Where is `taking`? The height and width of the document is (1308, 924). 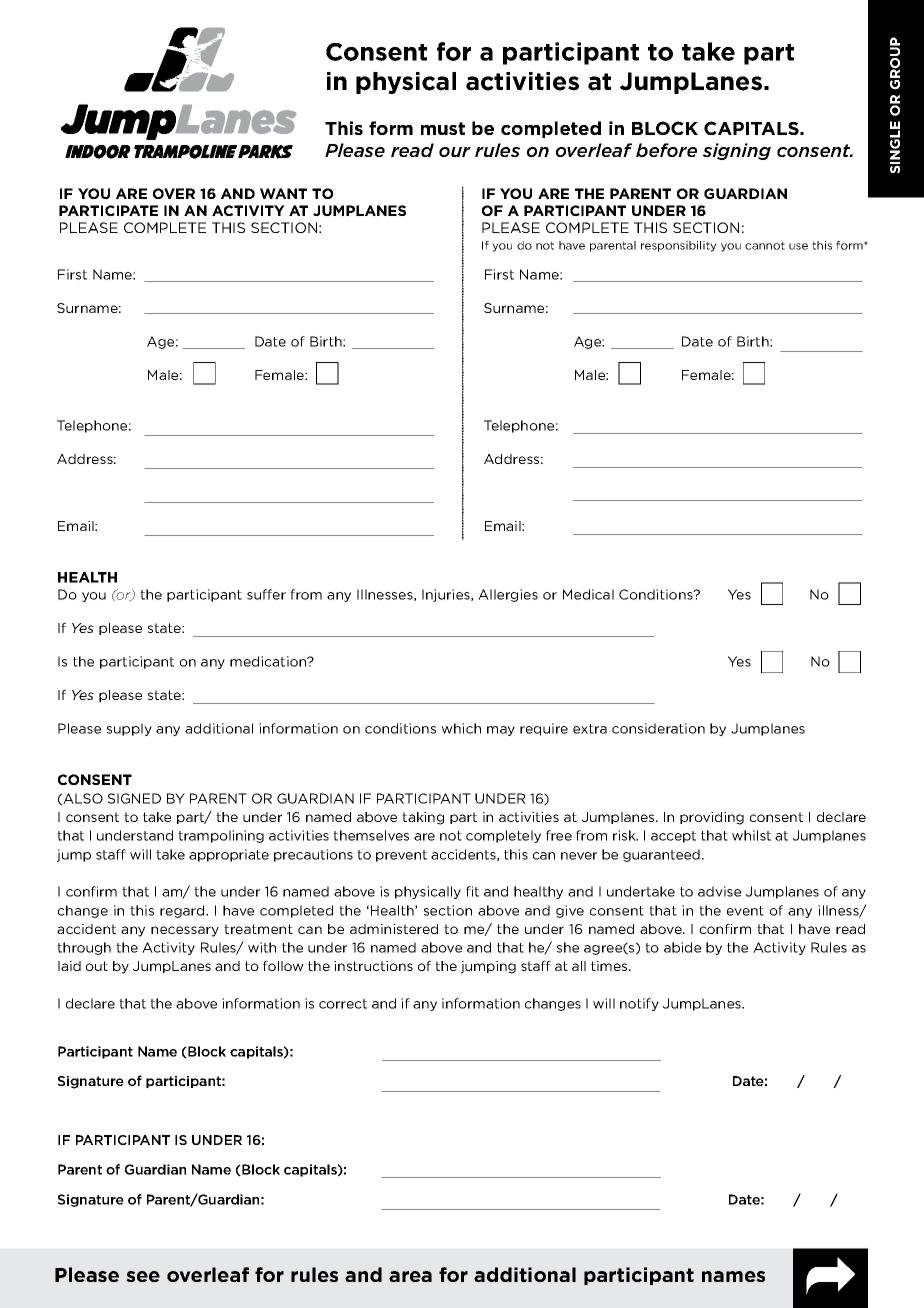 taking is located at coordinates (423, 818).
